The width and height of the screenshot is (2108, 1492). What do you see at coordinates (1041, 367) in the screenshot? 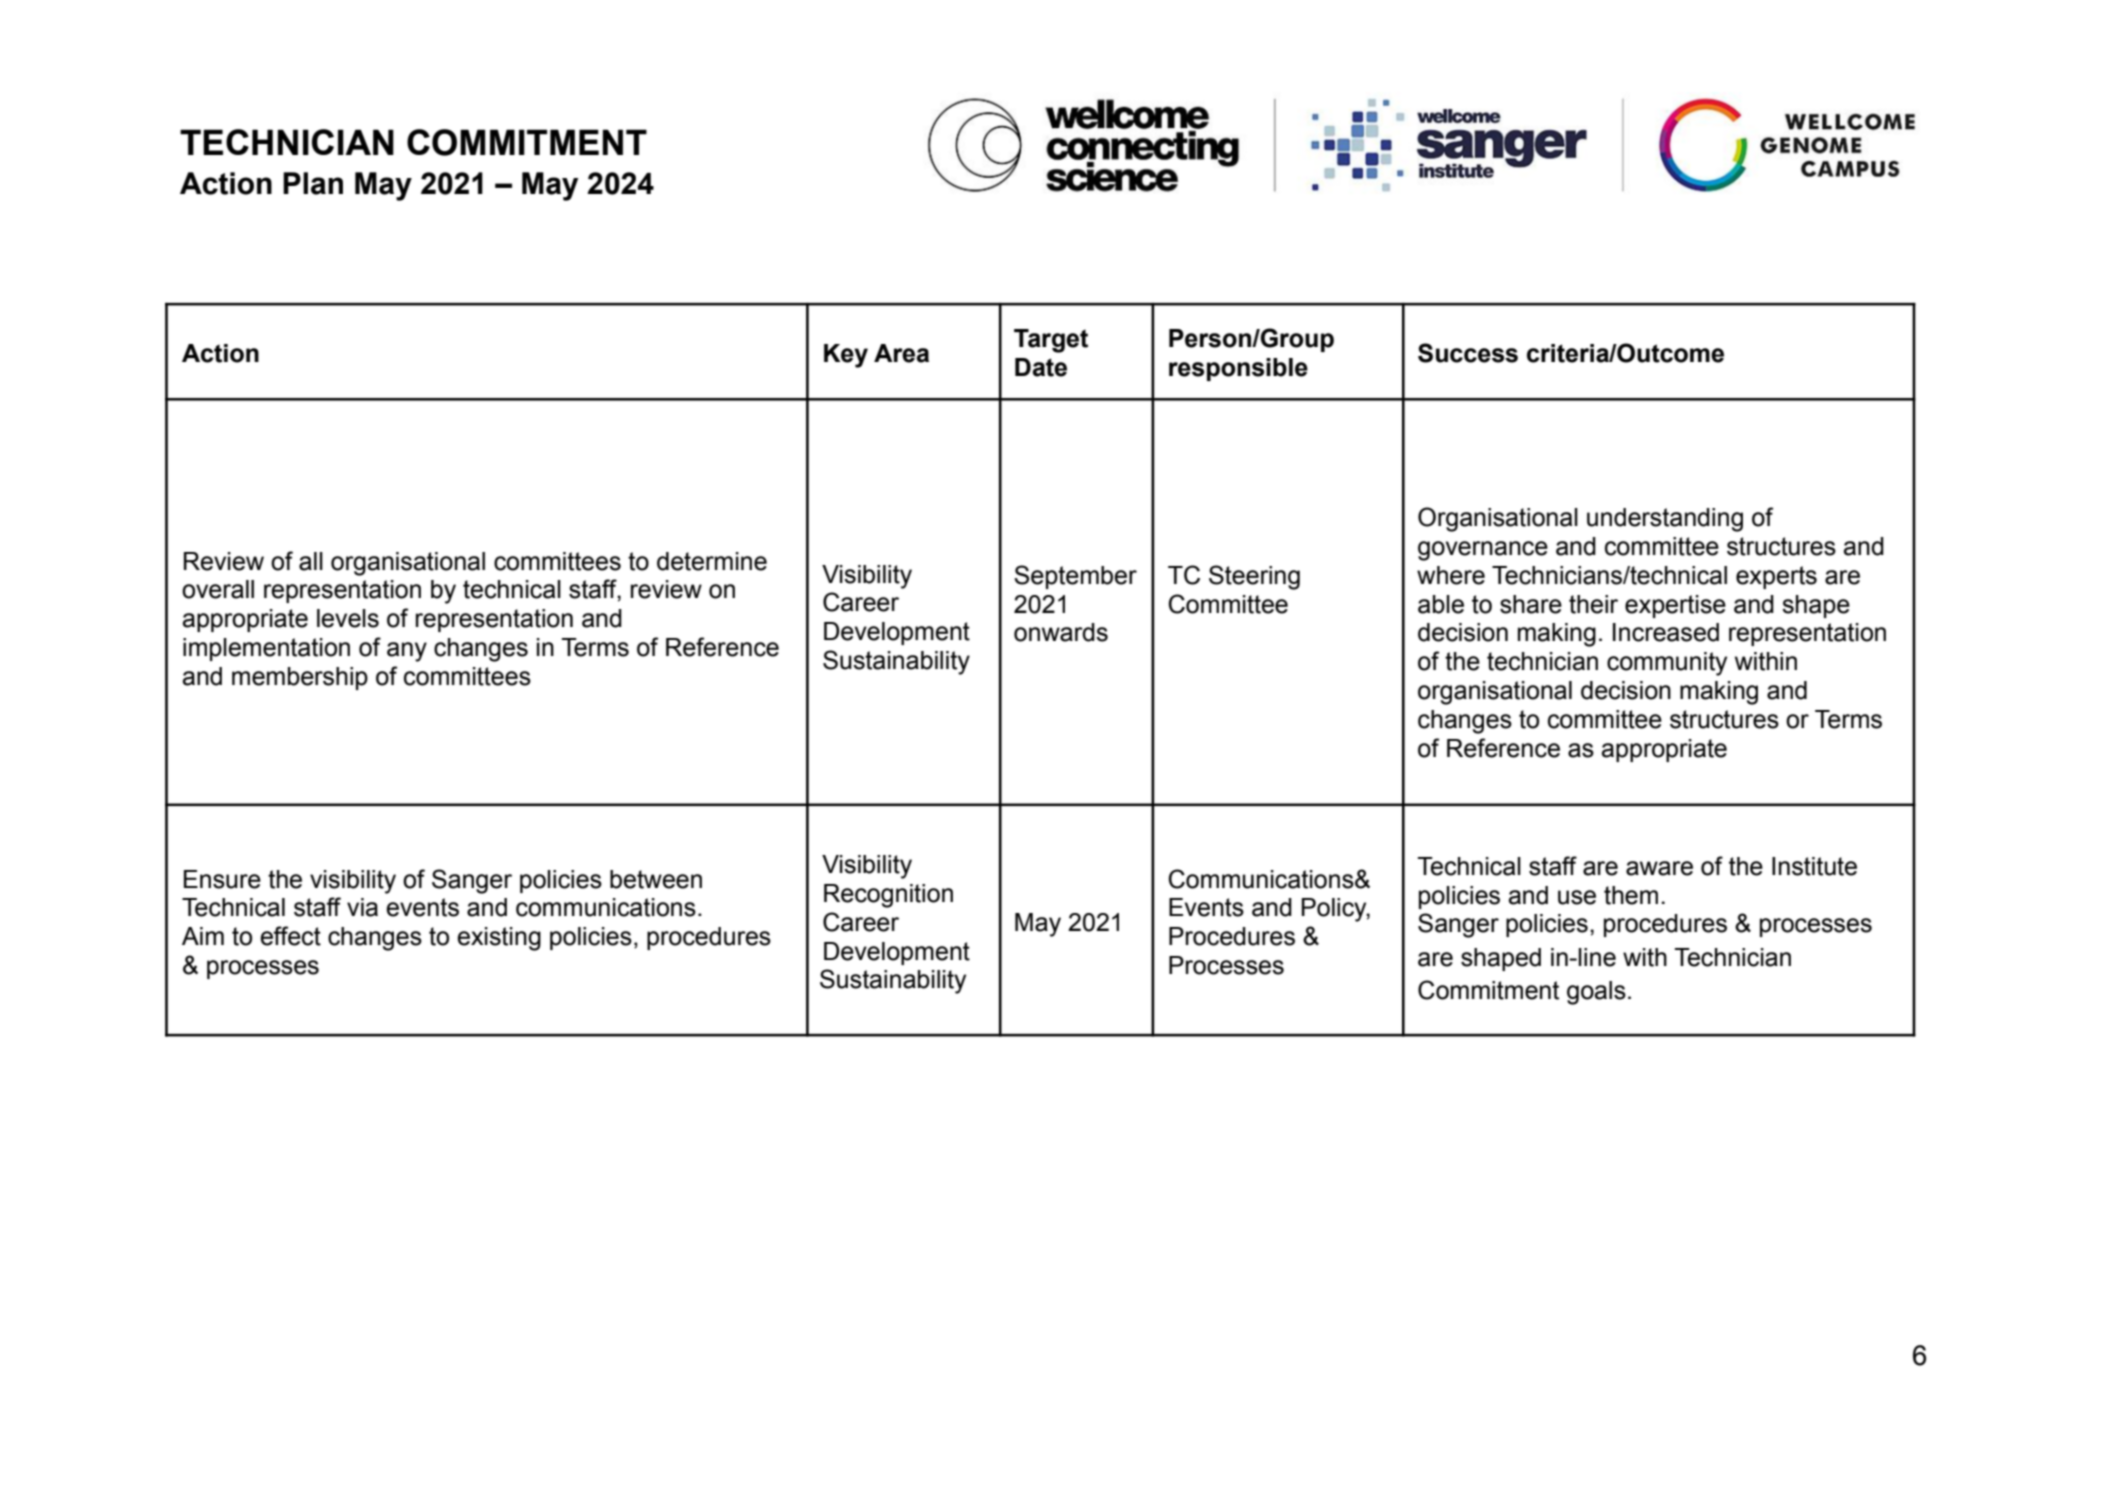
I see `Date` at bounding box center [1041, 367].
